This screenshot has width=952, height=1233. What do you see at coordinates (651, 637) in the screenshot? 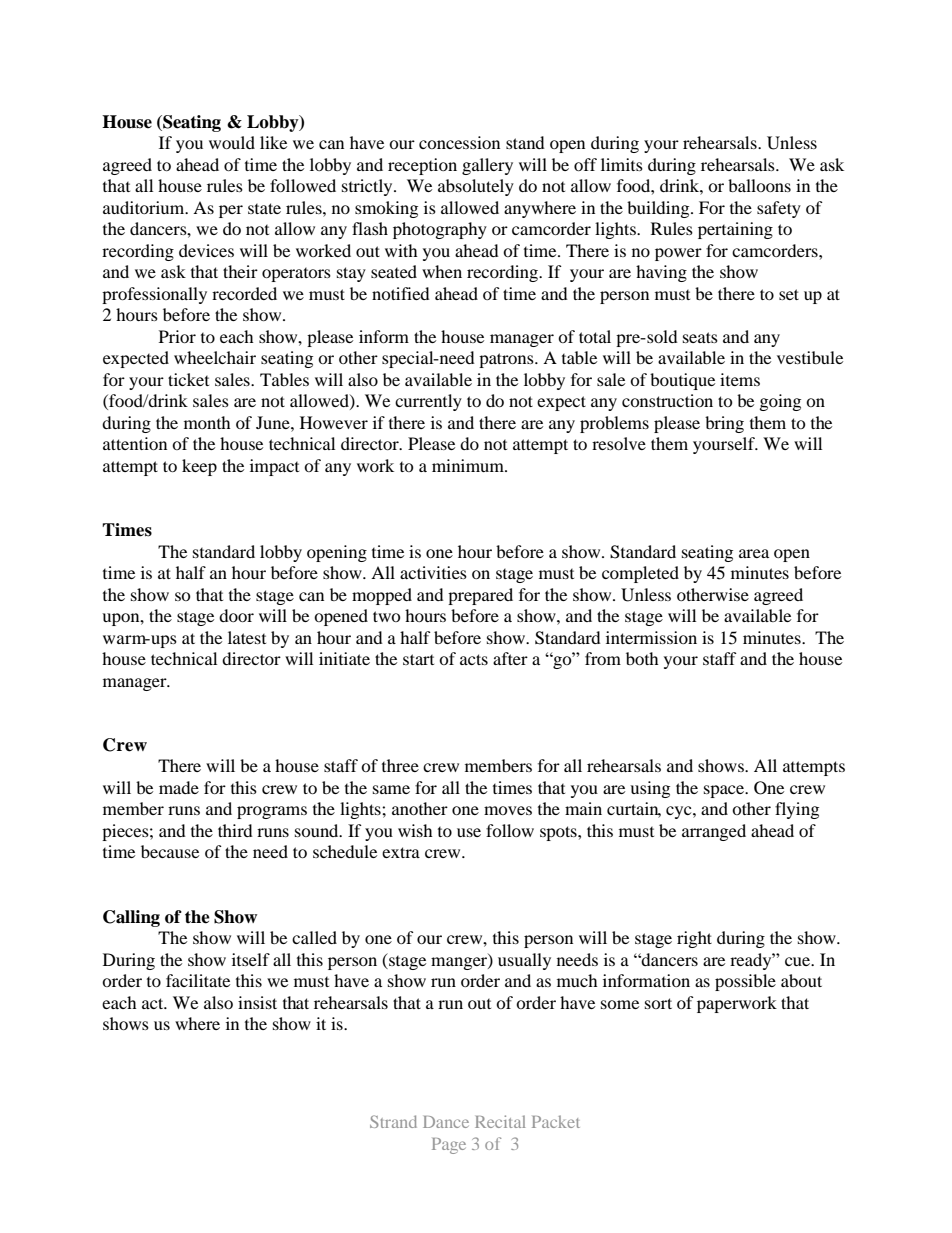
I see `intermission` at bounding box center [651, 637].
